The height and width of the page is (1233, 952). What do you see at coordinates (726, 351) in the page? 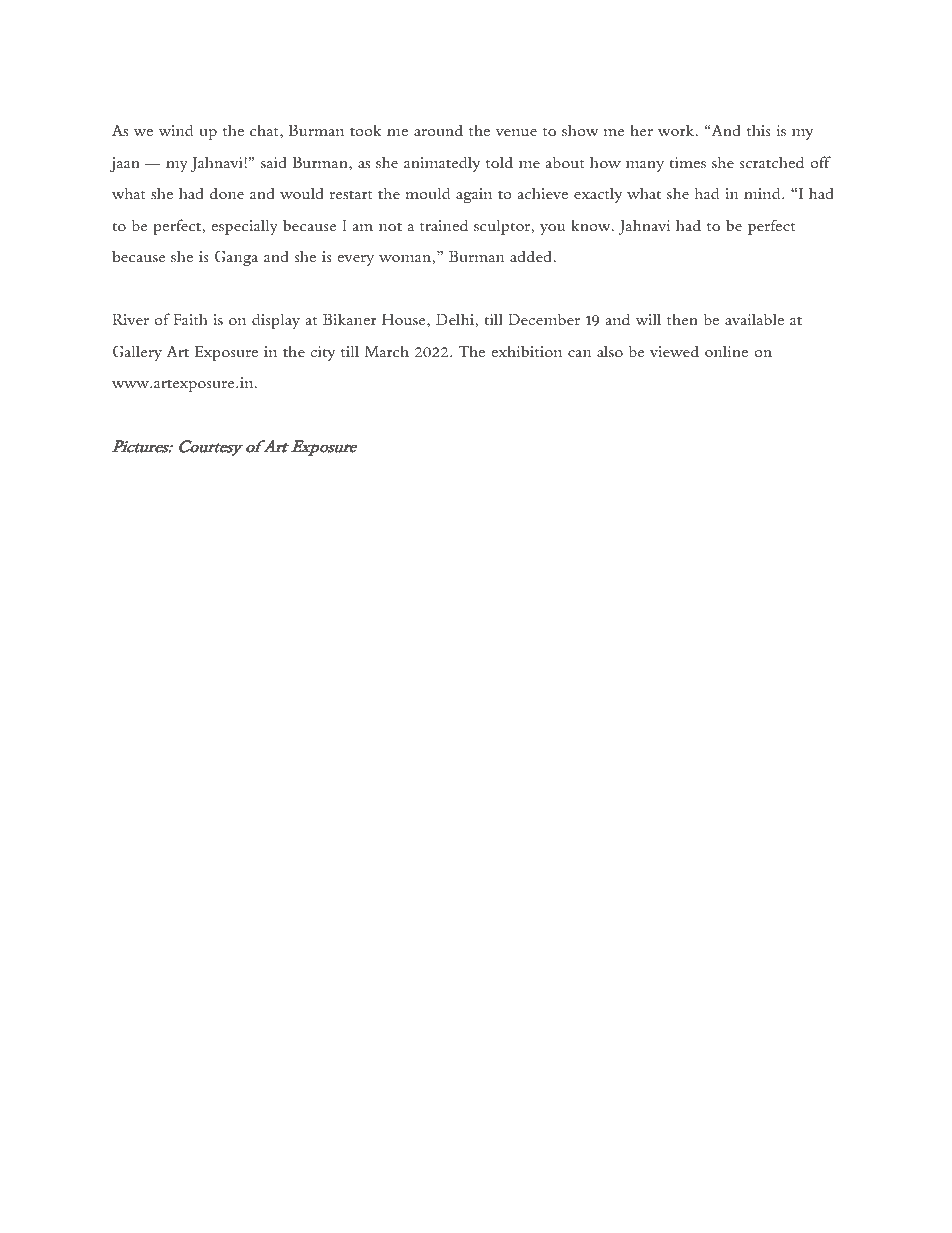
I see `online` at bounding box center [726, 351].
